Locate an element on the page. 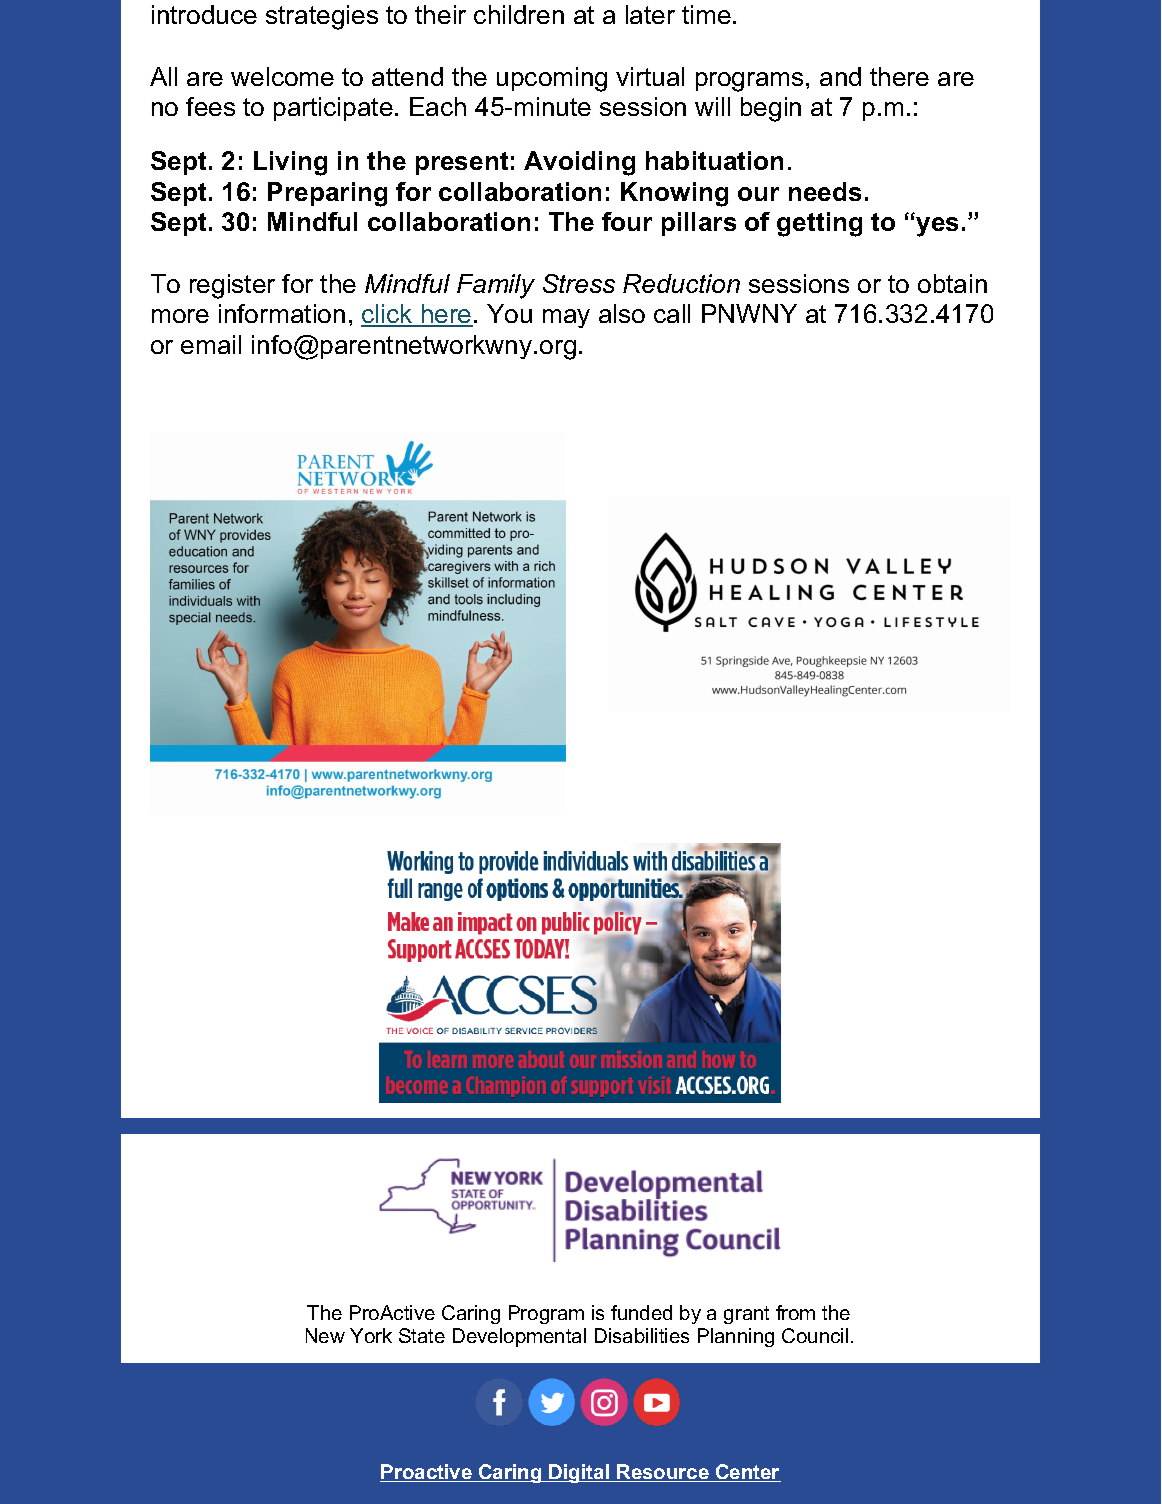 The image size is (1162, 1504). may is located at coordinates (566, 318).
